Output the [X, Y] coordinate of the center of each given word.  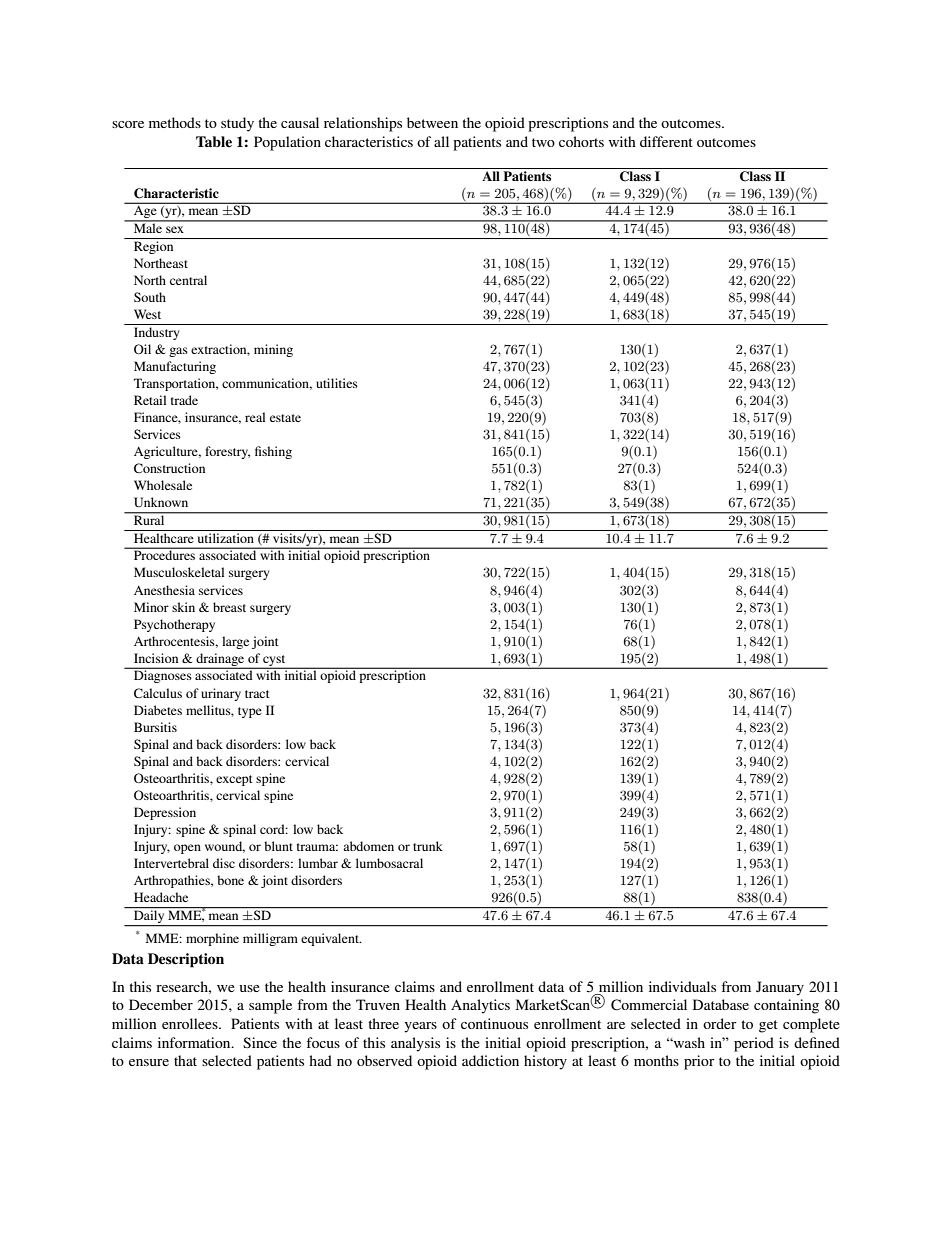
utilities [337, 383]
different [666, 141]
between [432, 122]
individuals [682, 986]
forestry [227, 452]
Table [214, 141]
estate [285, 418]
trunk [428, 846]
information [195, 1042]
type [250, 712]
